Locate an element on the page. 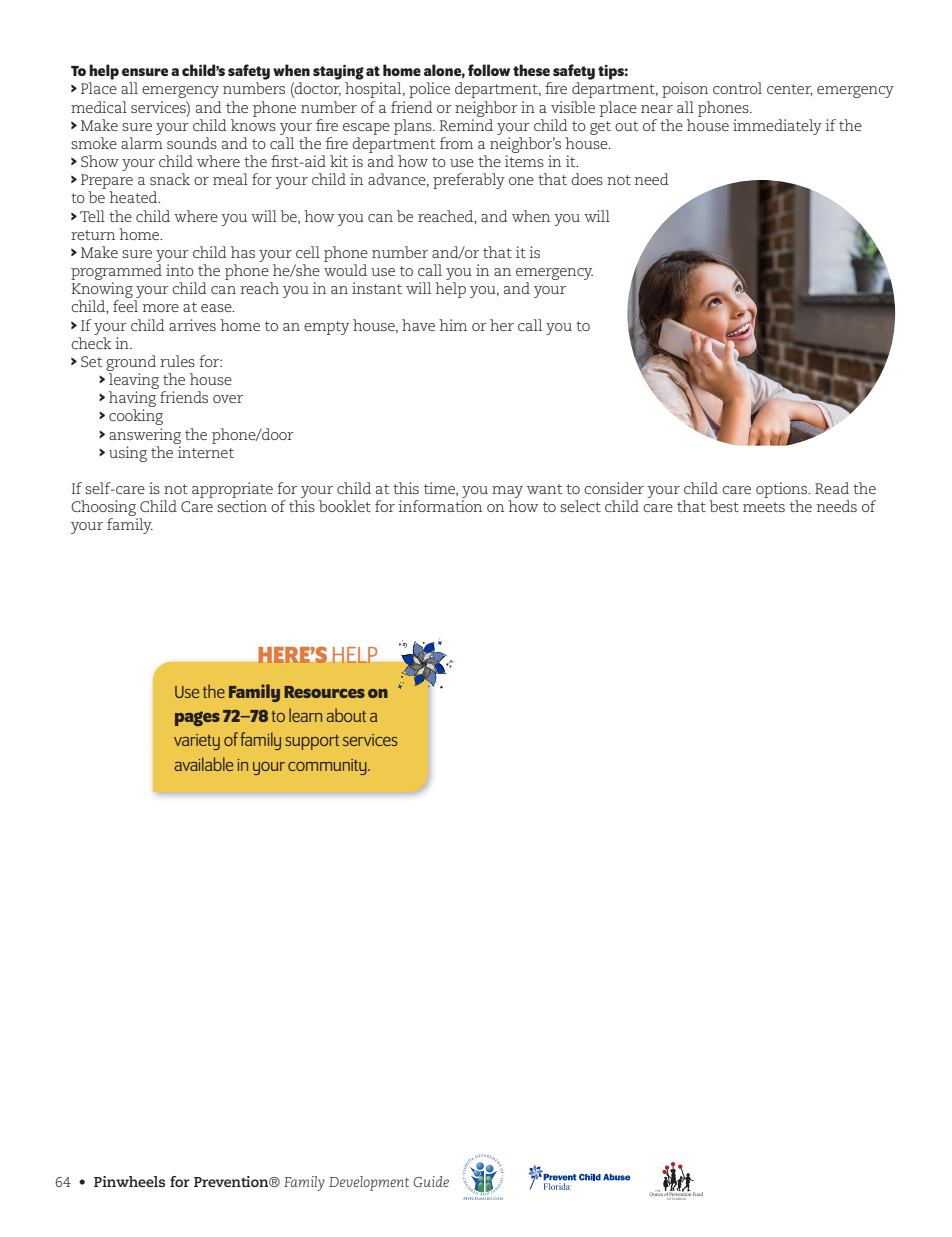 The height and width of the image is (1237, 952). Remind is located at coordinates (466, 125).
